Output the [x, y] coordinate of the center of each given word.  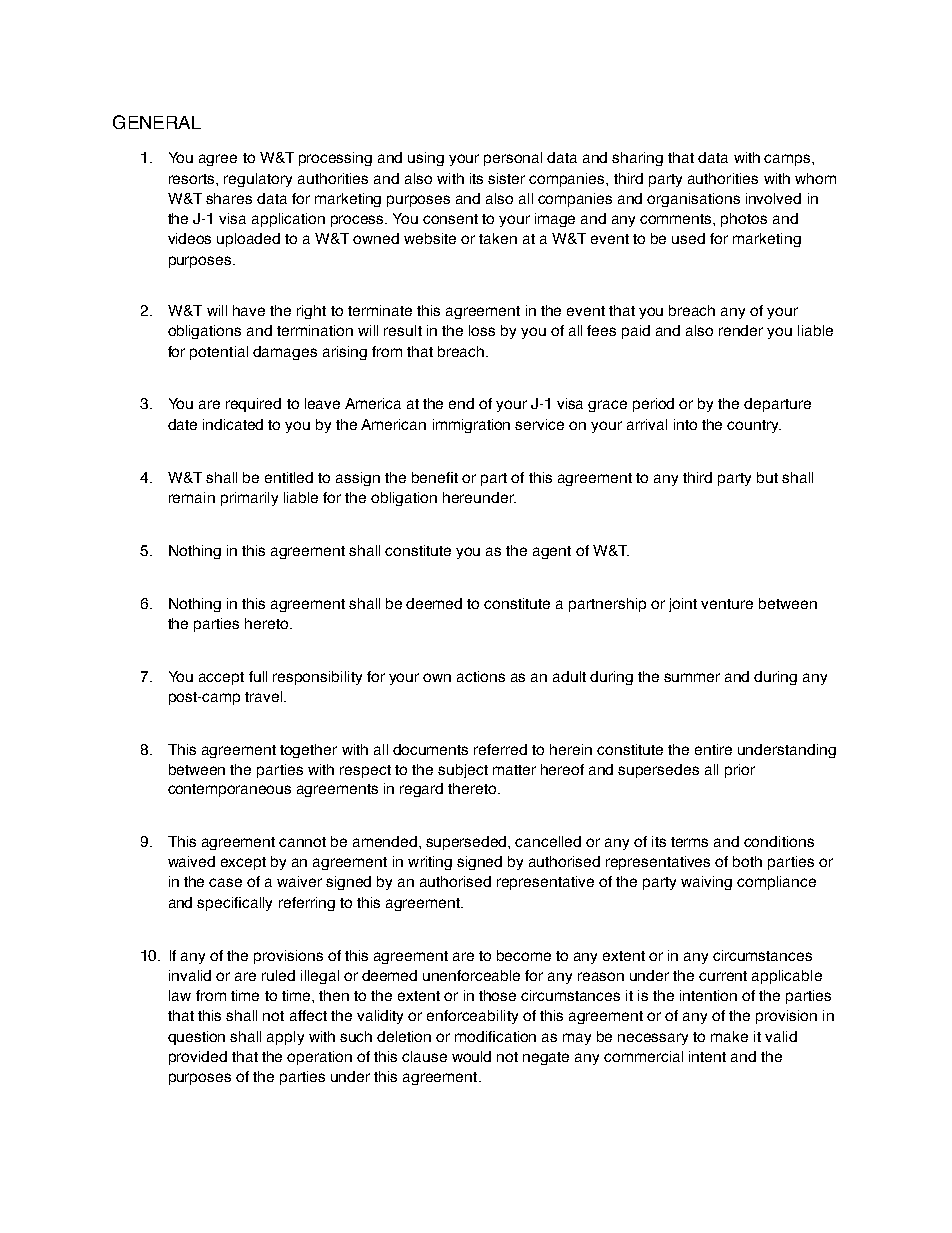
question [196, 1038]
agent [552, 552]
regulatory [258, 180]
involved [773, 198]
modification [495, 1036]
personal [513, 159]
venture [727, 604]
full [258, 676]
